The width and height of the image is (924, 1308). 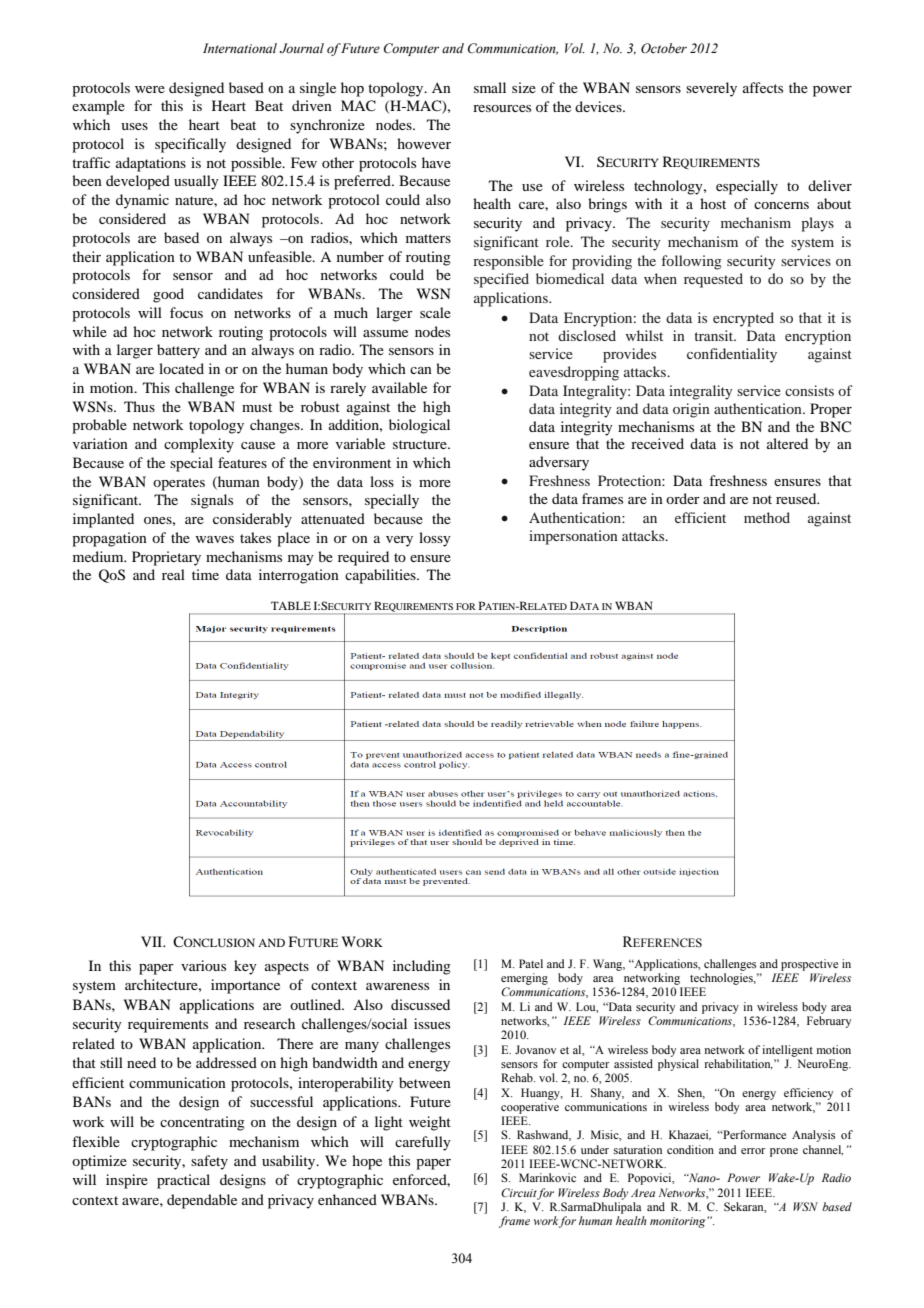 I want to click on small, so click(x=490, y=87).
